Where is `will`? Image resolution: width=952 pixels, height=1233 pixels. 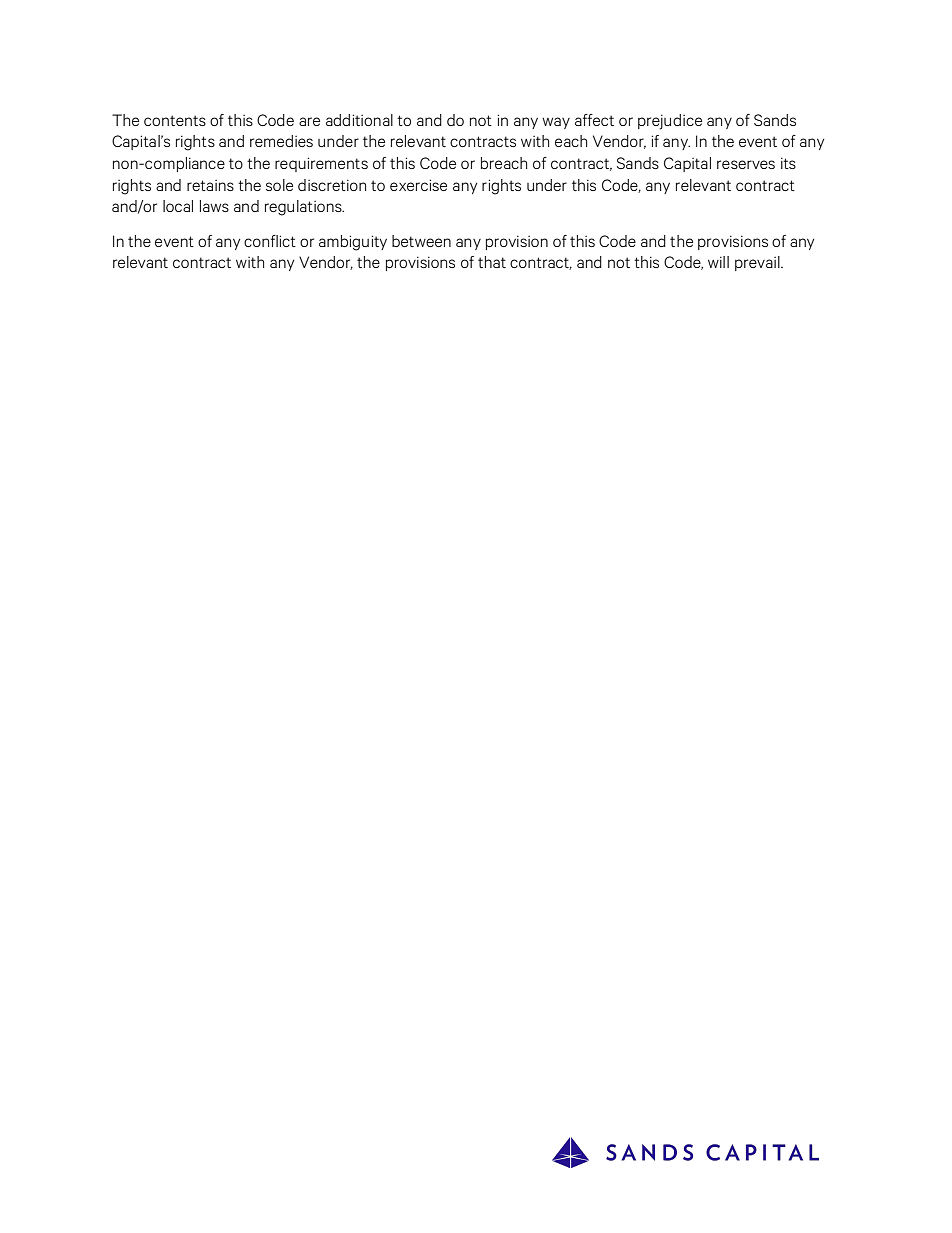
will is located at coordinates (718, 262).
